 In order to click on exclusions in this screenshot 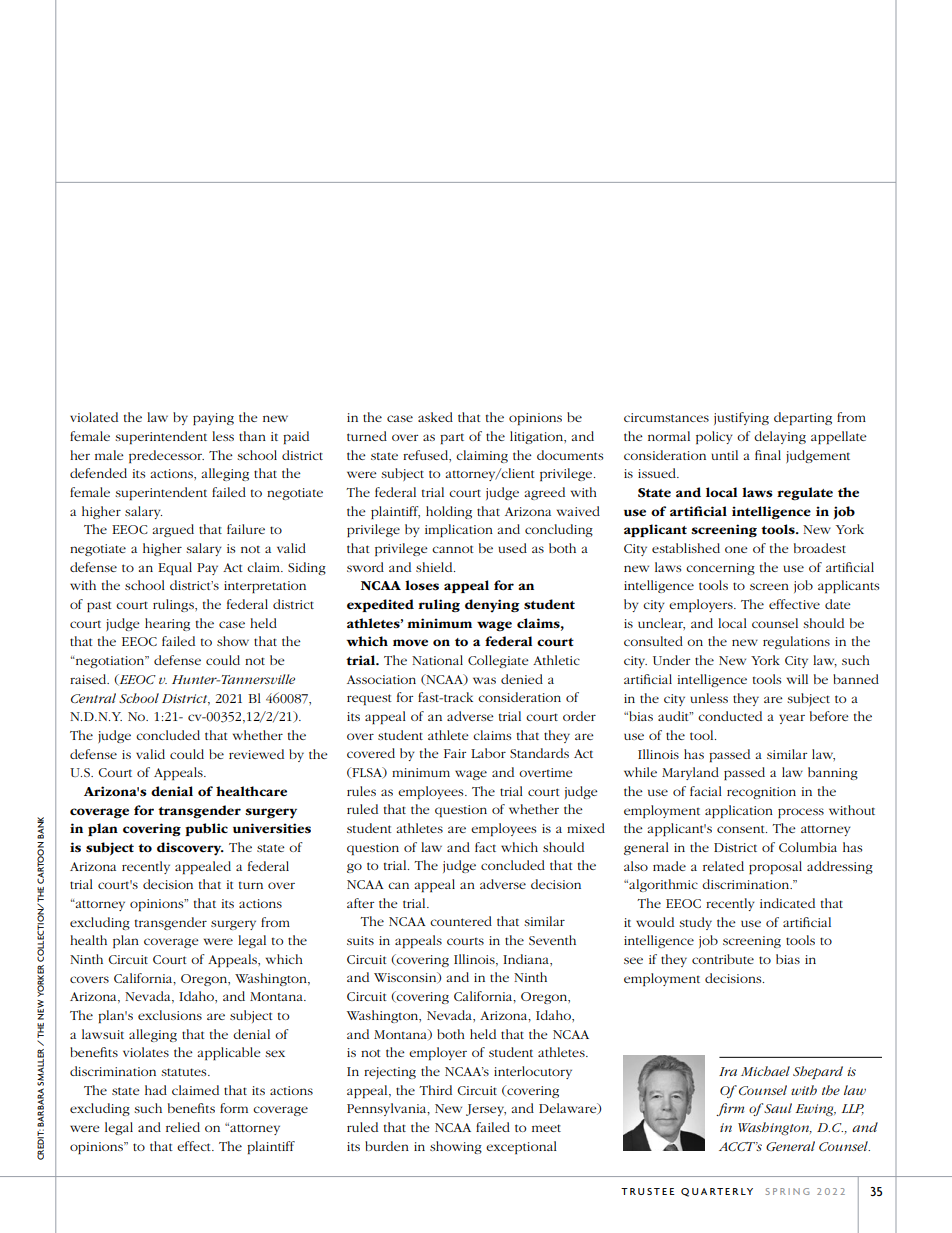, I will do `click(170, 1015)`.
